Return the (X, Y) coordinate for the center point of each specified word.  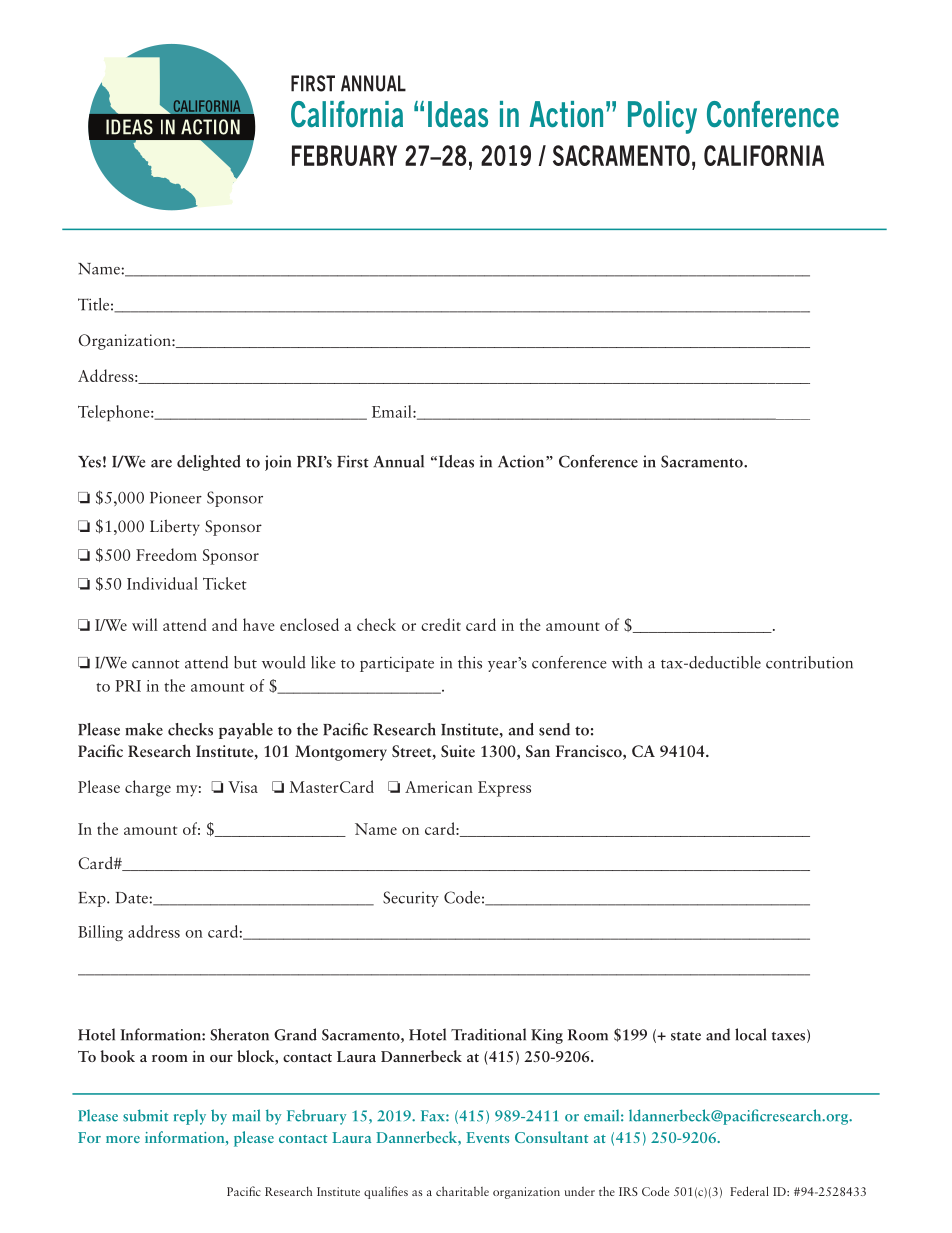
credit (441, 624)
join (278, 463)
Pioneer (176, 498)
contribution (809, 662)
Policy (662, 117)
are (161, 463)
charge (148, 788)
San (538, 751)
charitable (462, 1191)
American (439, 787)
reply (190, 1117)
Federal (749, 1191)
